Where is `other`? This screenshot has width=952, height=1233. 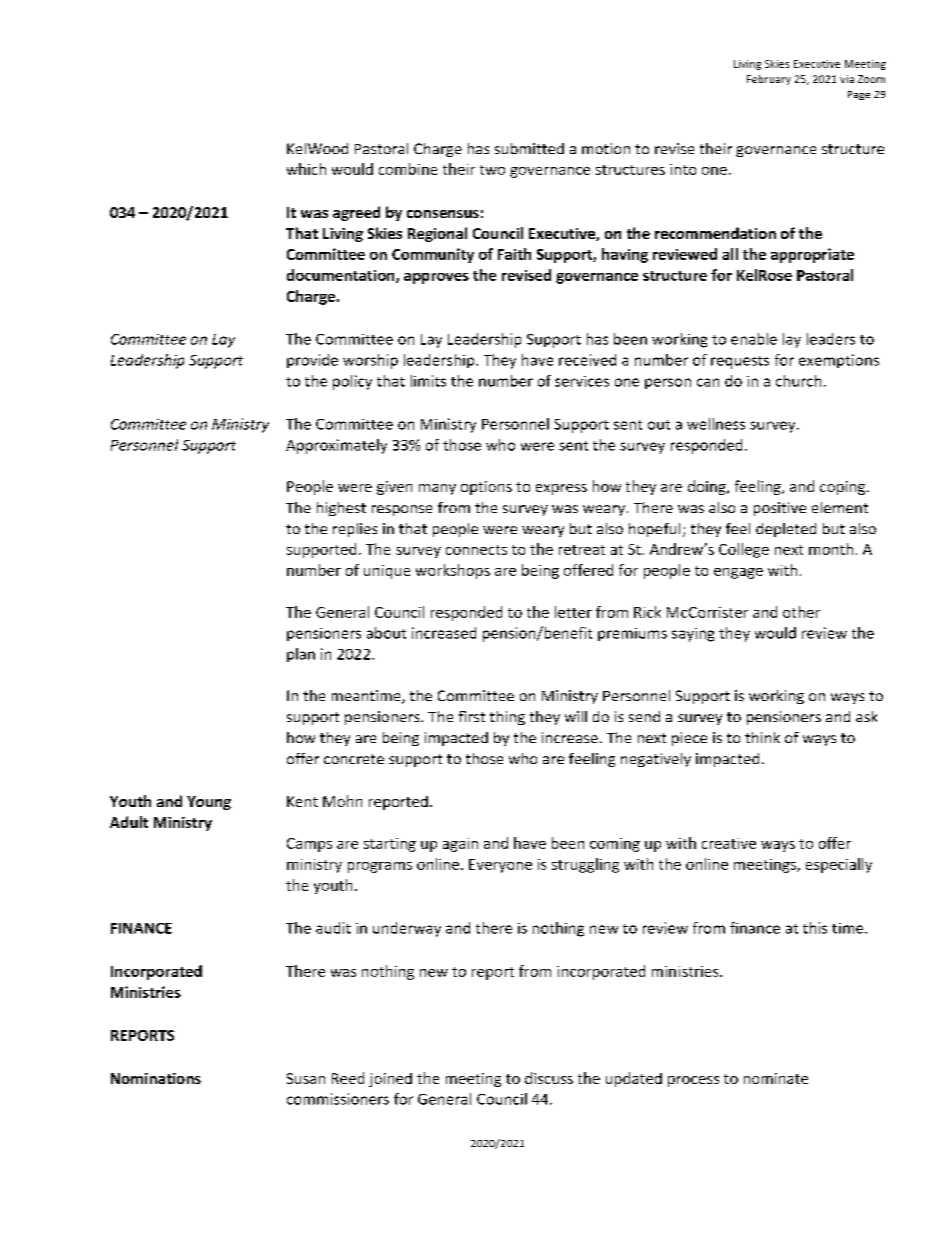
other is located at coordinates (801, 612).
